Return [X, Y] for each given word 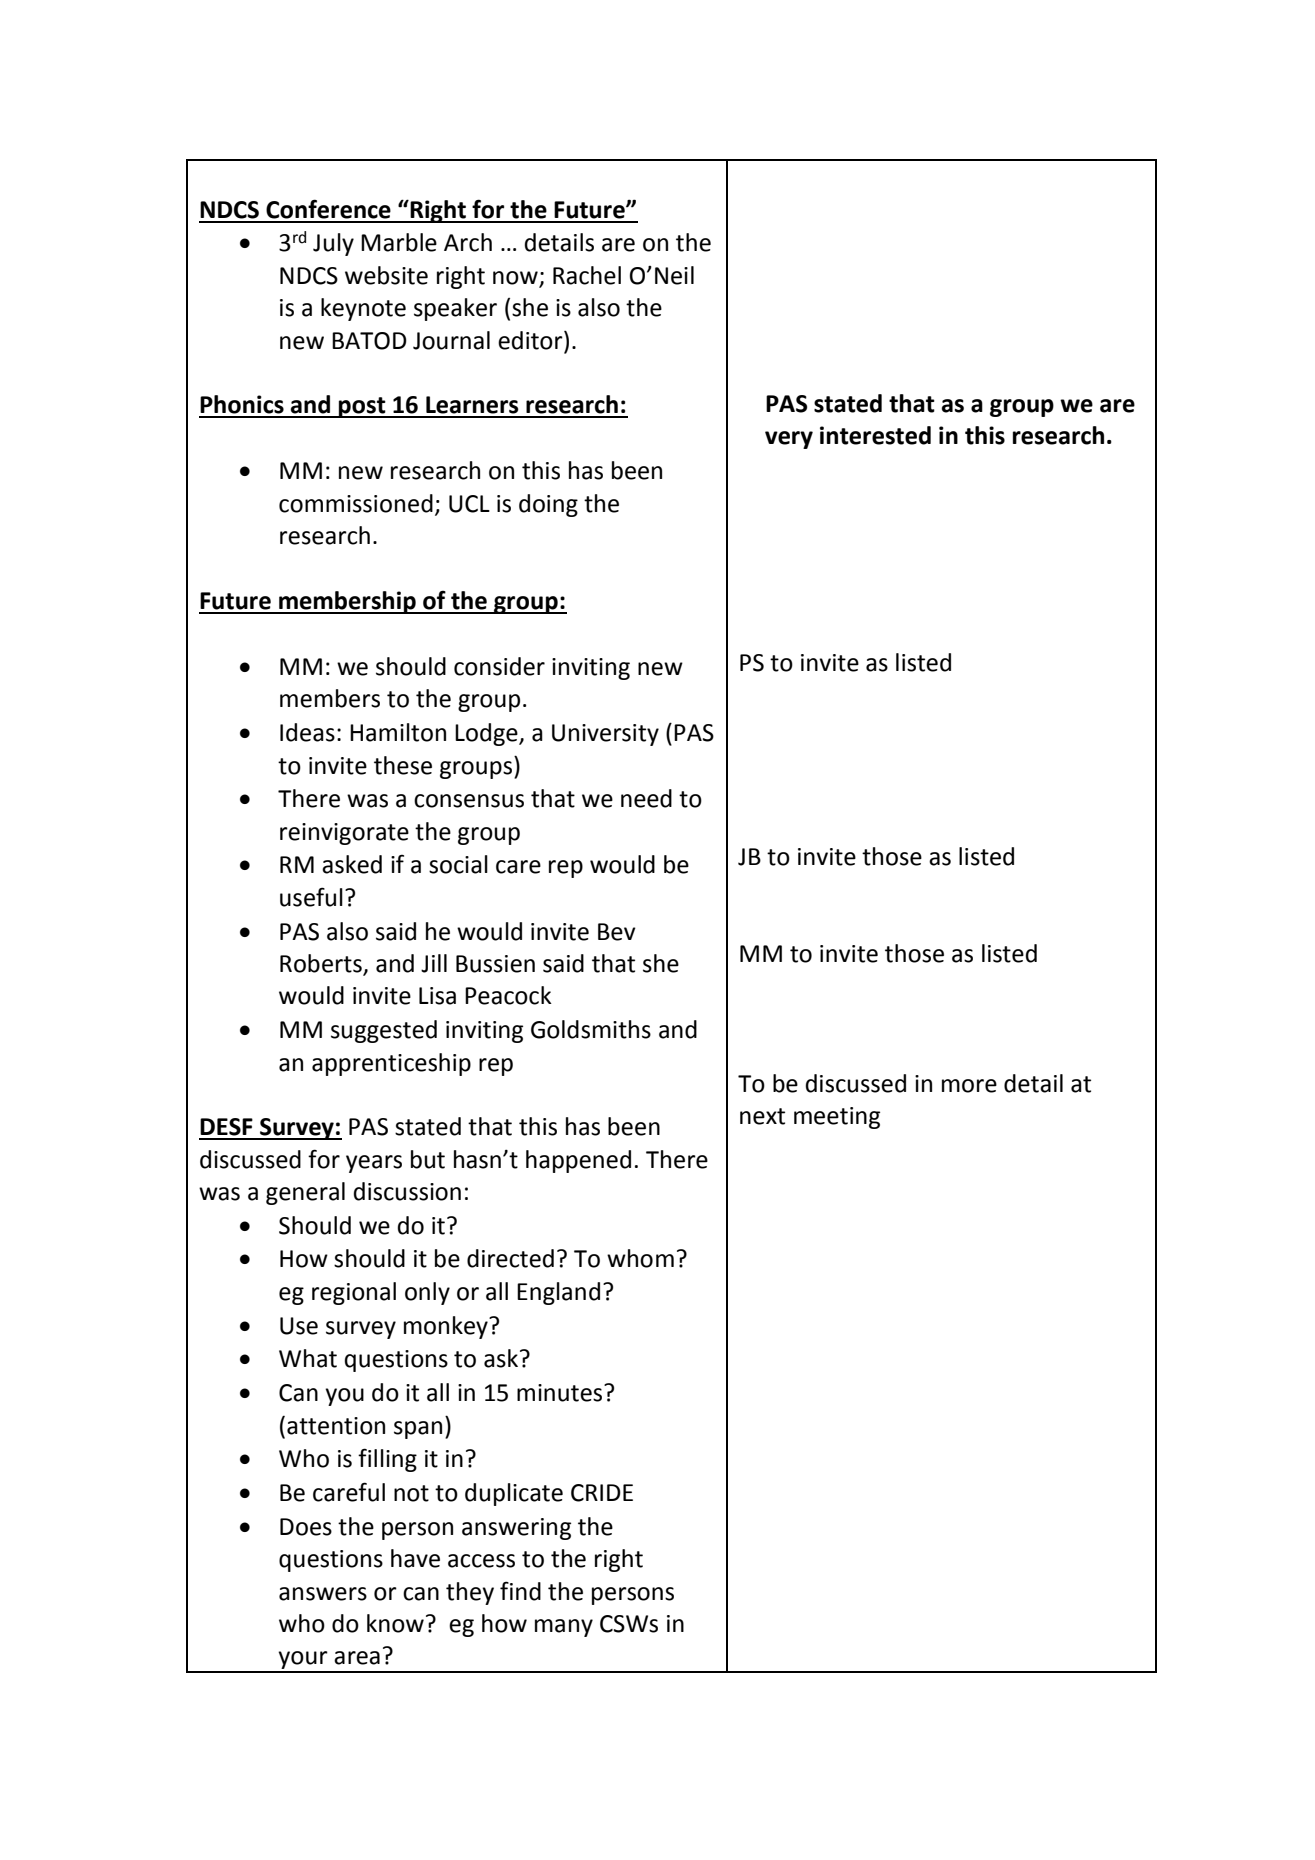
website [386, 275]
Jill [434, 963]
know [395, 1623]
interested [875, 435]
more [969, 1086]
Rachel [587, 275]
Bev [617, 932]
